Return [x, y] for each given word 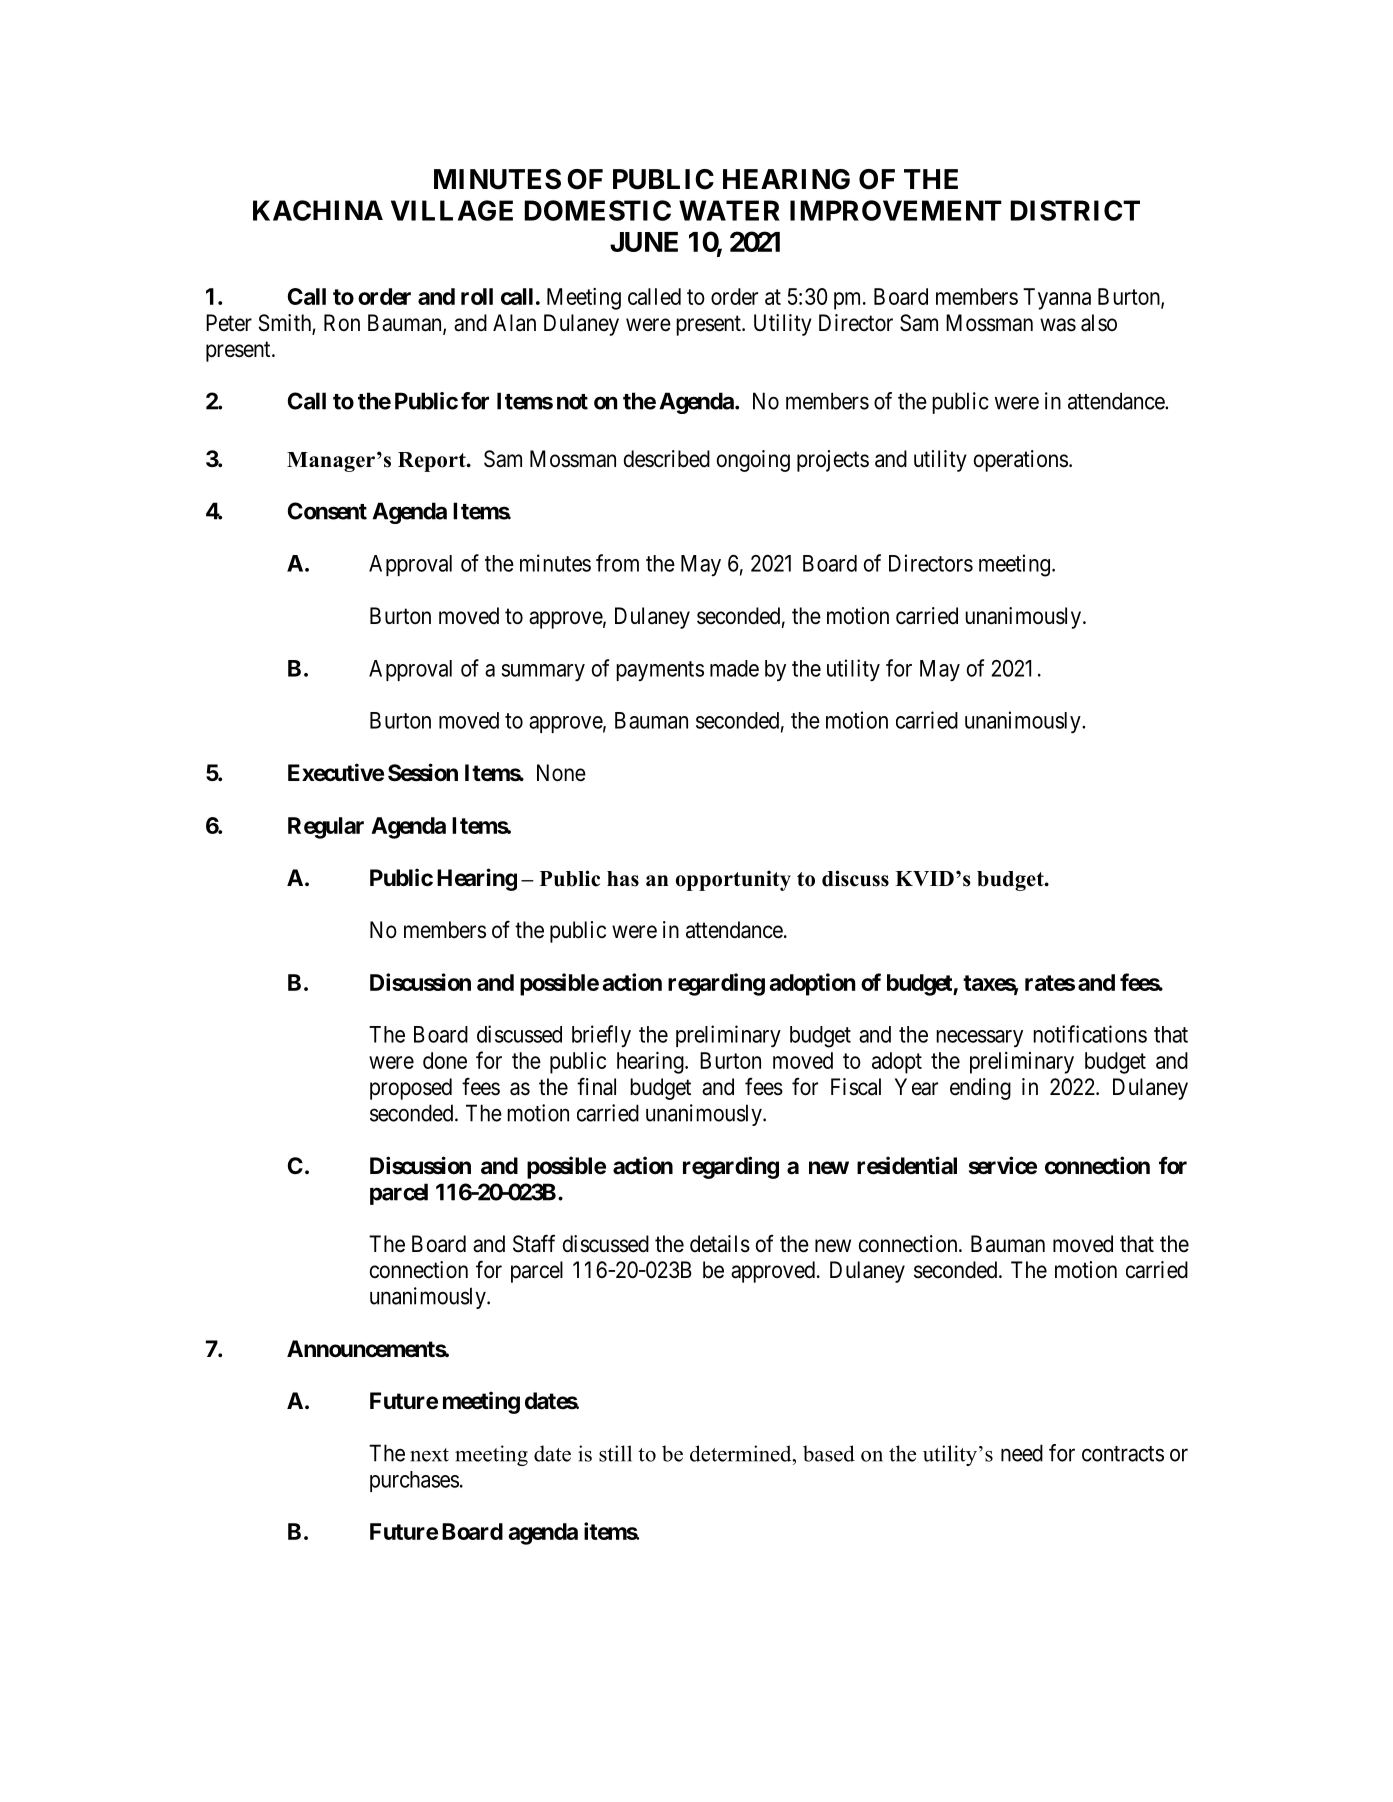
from [617, 563]
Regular [326, 828]
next [429, 1455]
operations [1021, 461]
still [615, 1453]
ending [980, 1089]
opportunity [733, 880]
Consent [327, 511]
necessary [979, 1038]
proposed [411, 1089]
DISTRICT [1075, 210]
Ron [342, 323]
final [596, 1087]
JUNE [644, 242]
